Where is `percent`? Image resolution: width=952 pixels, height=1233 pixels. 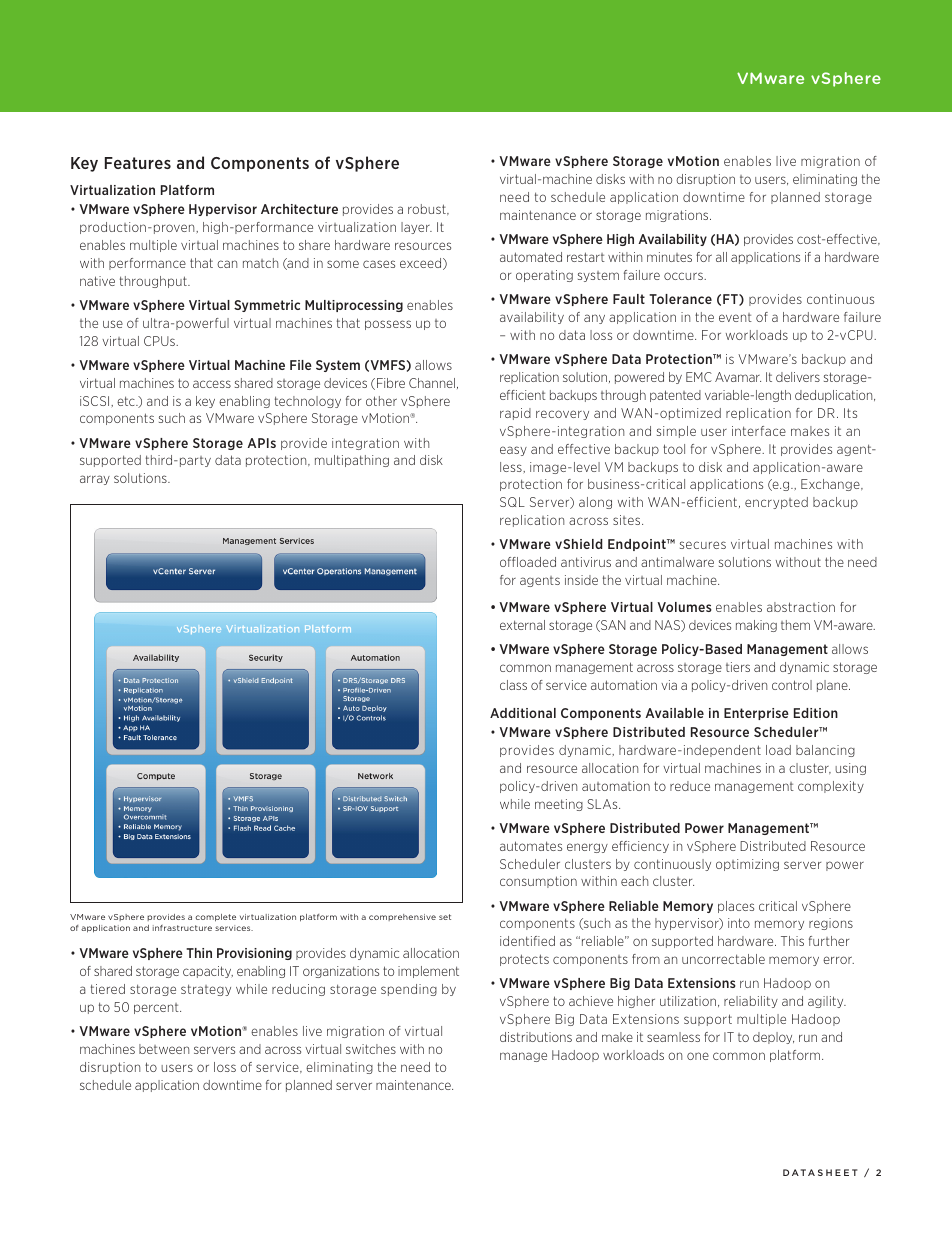 percent is located at coordinates (157, 1008).
